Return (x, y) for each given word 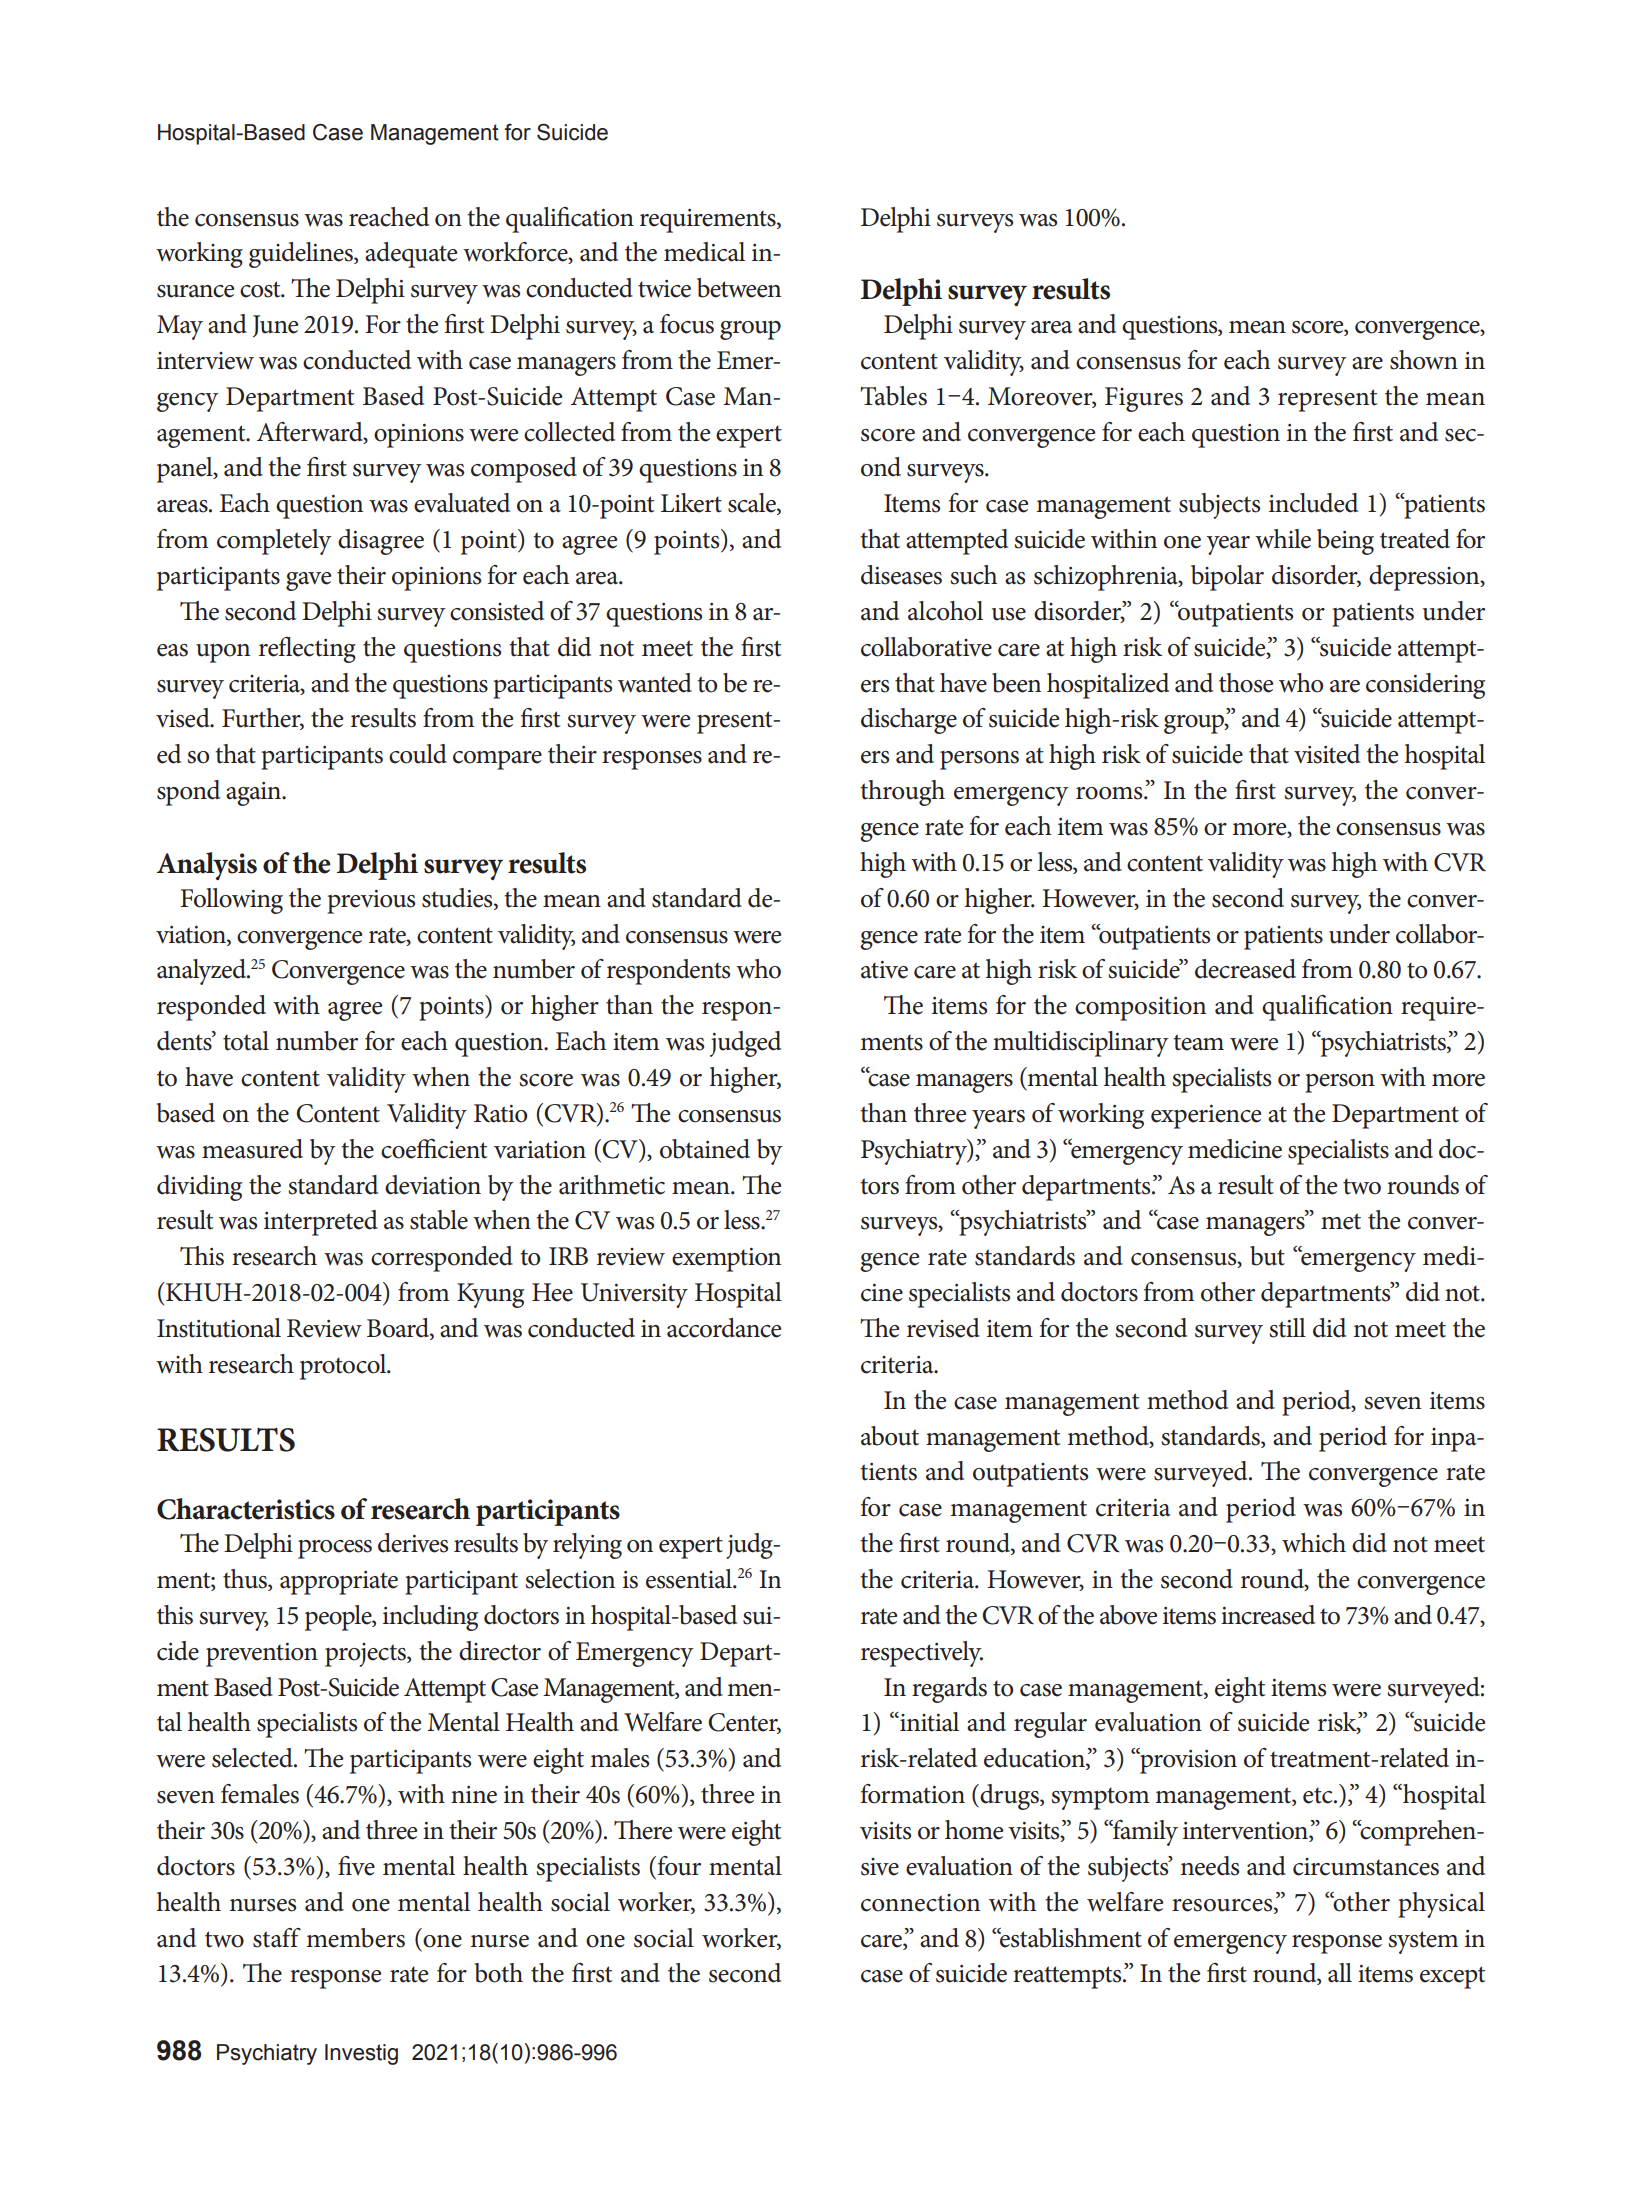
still (1287, 1328)
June (275, 326)
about (890, 1436)
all (1340, 1973)
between (739, 288)
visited (1327, 754)
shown (1424, 360)
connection (920, 1903)
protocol (344, 1367)
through (902, 793)
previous (371, 902)
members (355, 1938)
